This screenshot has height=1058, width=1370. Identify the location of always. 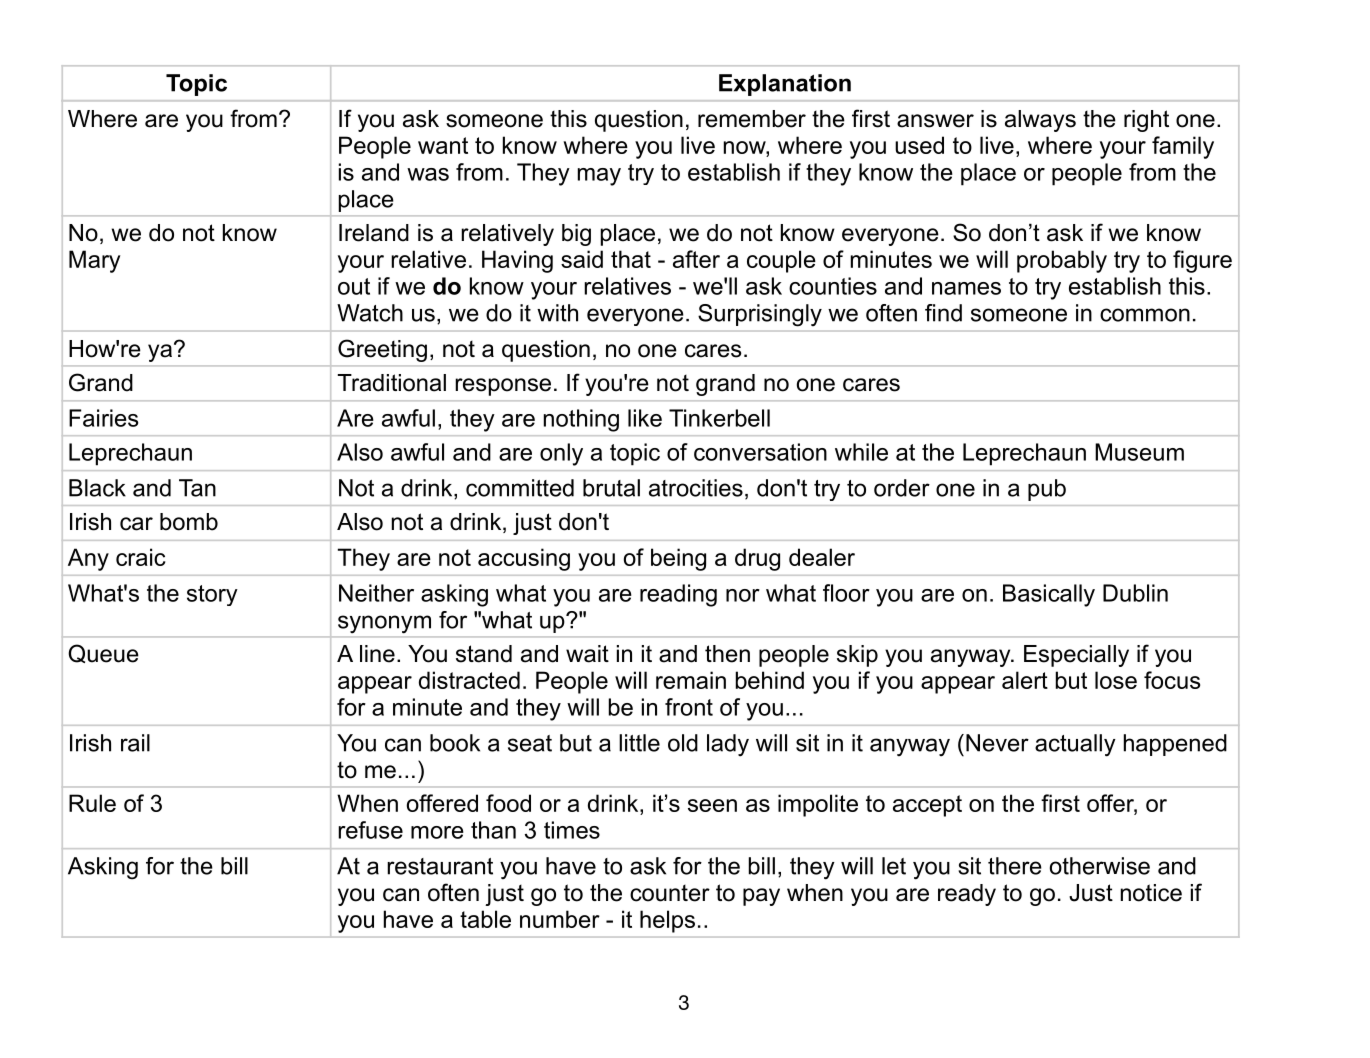
(1040, 121).
